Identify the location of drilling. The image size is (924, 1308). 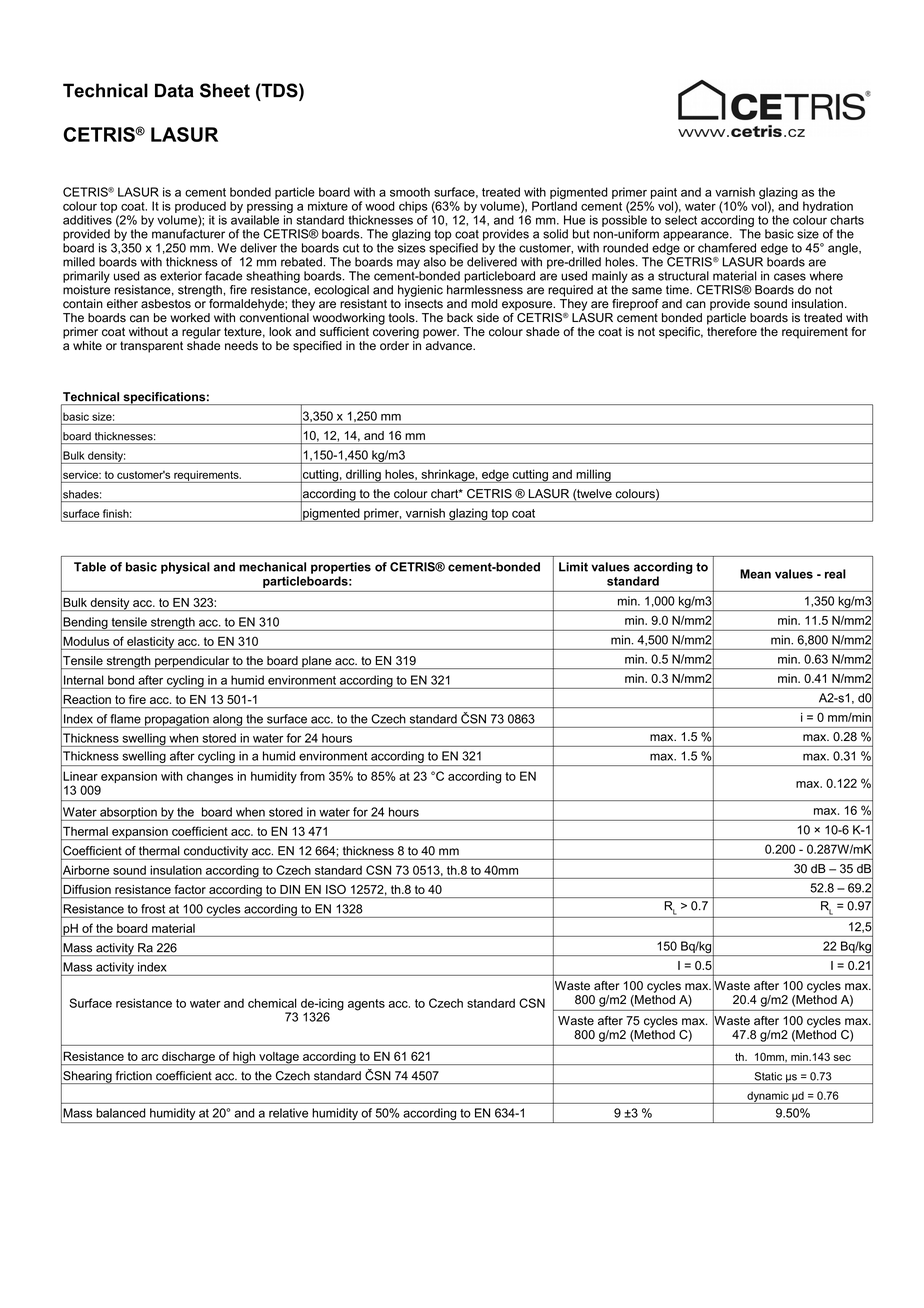
(363, 476).
